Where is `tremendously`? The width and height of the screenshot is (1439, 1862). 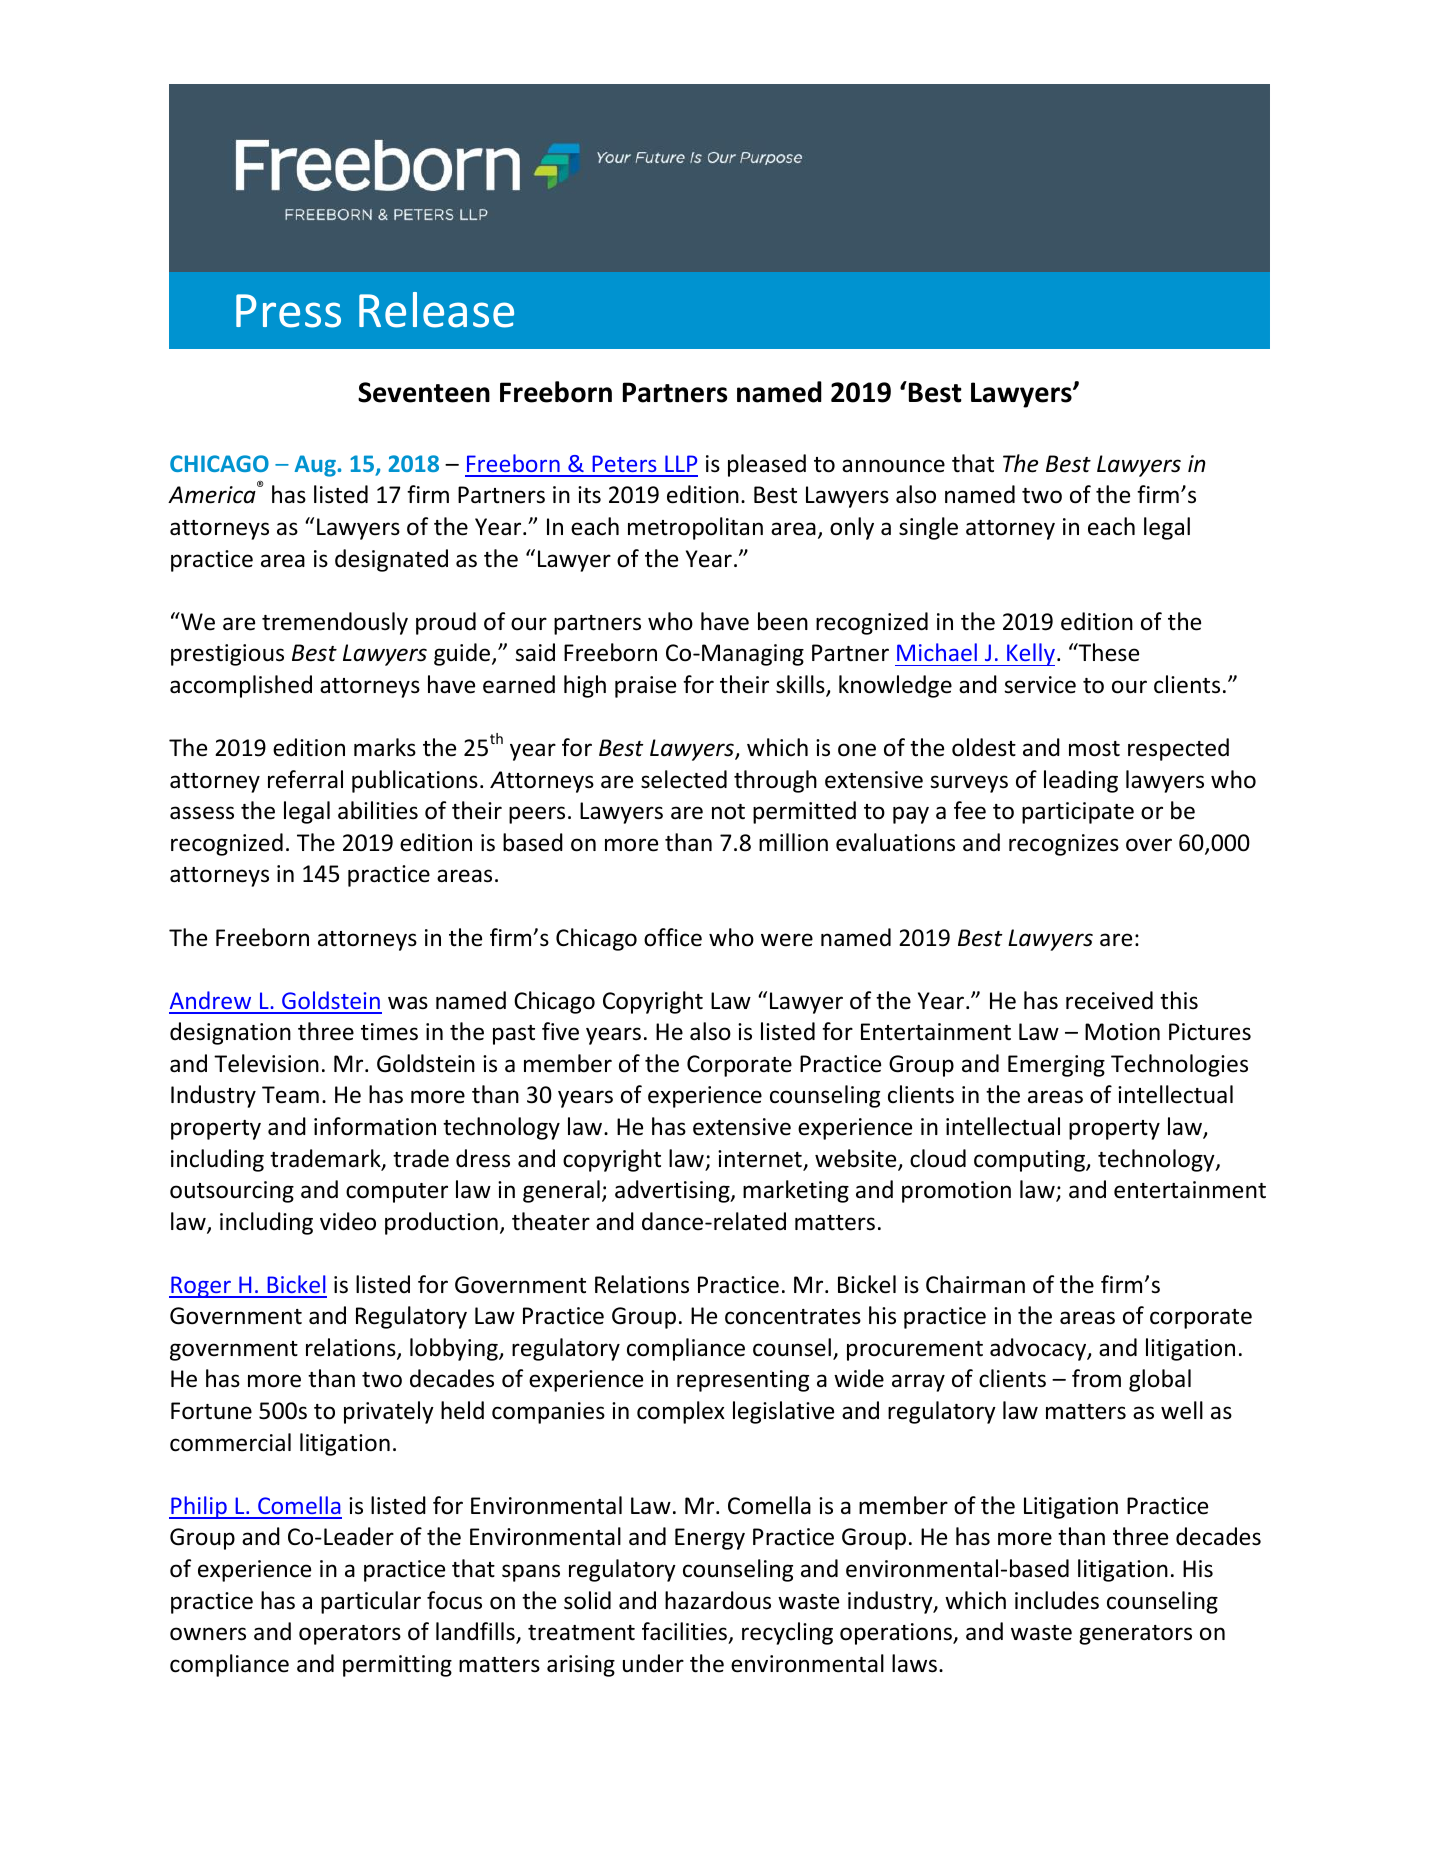
tremendously is located at coordinates (335, 623).
